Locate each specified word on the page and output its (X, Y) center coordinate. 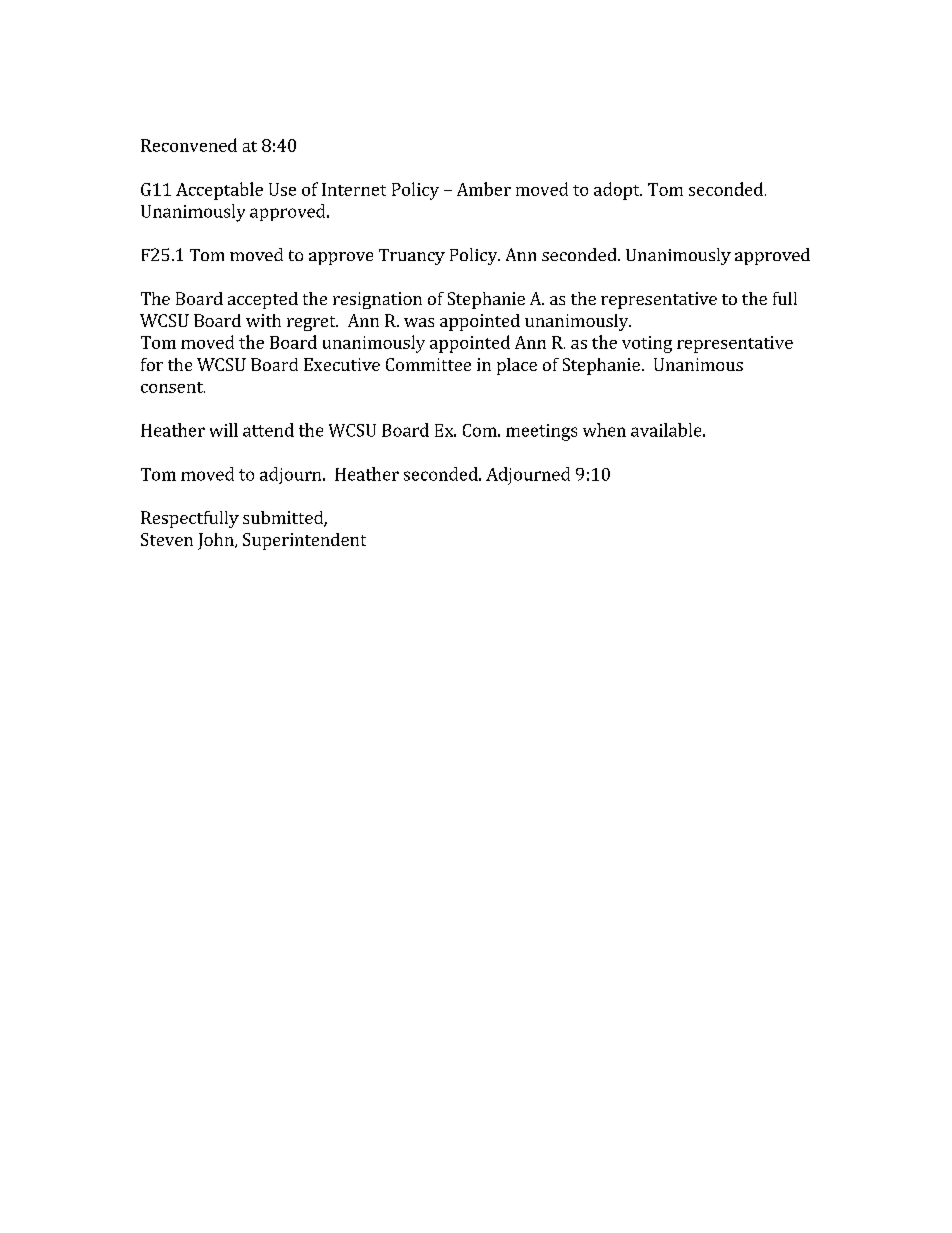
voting (647, 344)
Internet (354, 189)
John (217, 541)
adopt (618, 191)
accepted (263, 300)
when (604, 430)
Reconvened (189, 145)
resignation (377, 300)
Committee (428, 364)
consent (173, 387)
